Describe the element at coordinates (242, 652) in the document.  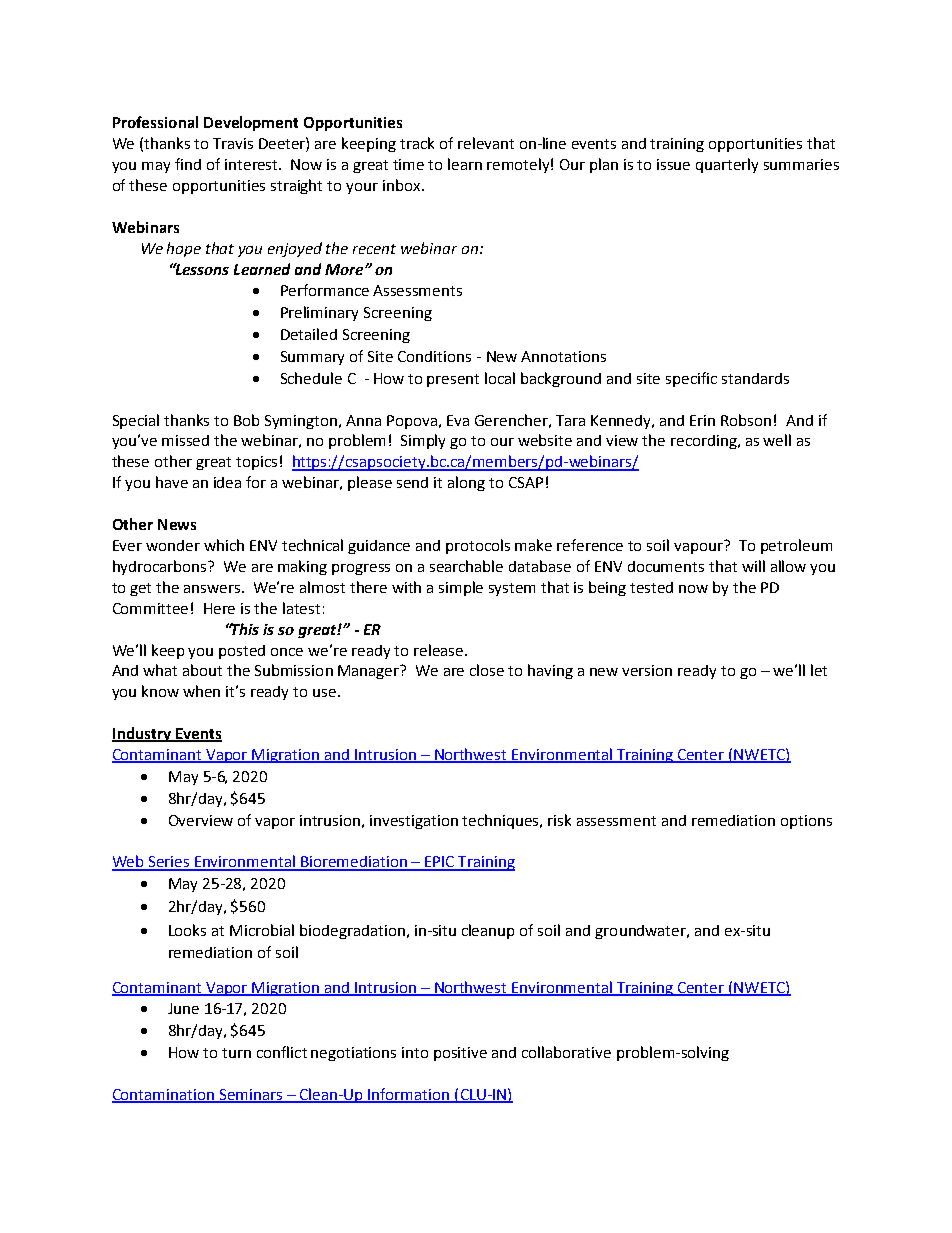
I see `posted` at that location.
